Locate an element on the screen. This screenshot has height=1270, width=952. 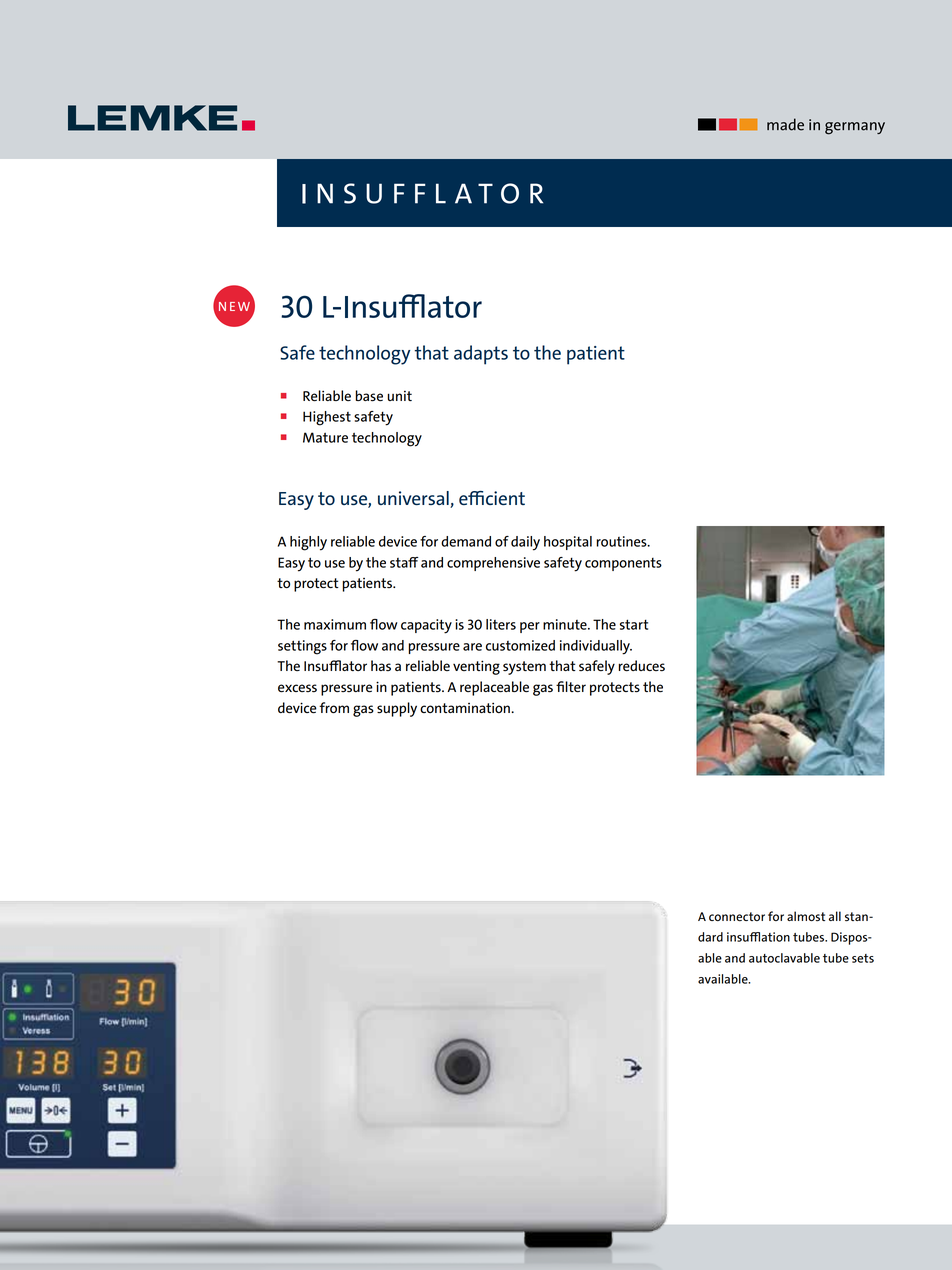
reduces is located at coordinates (641, 666).
